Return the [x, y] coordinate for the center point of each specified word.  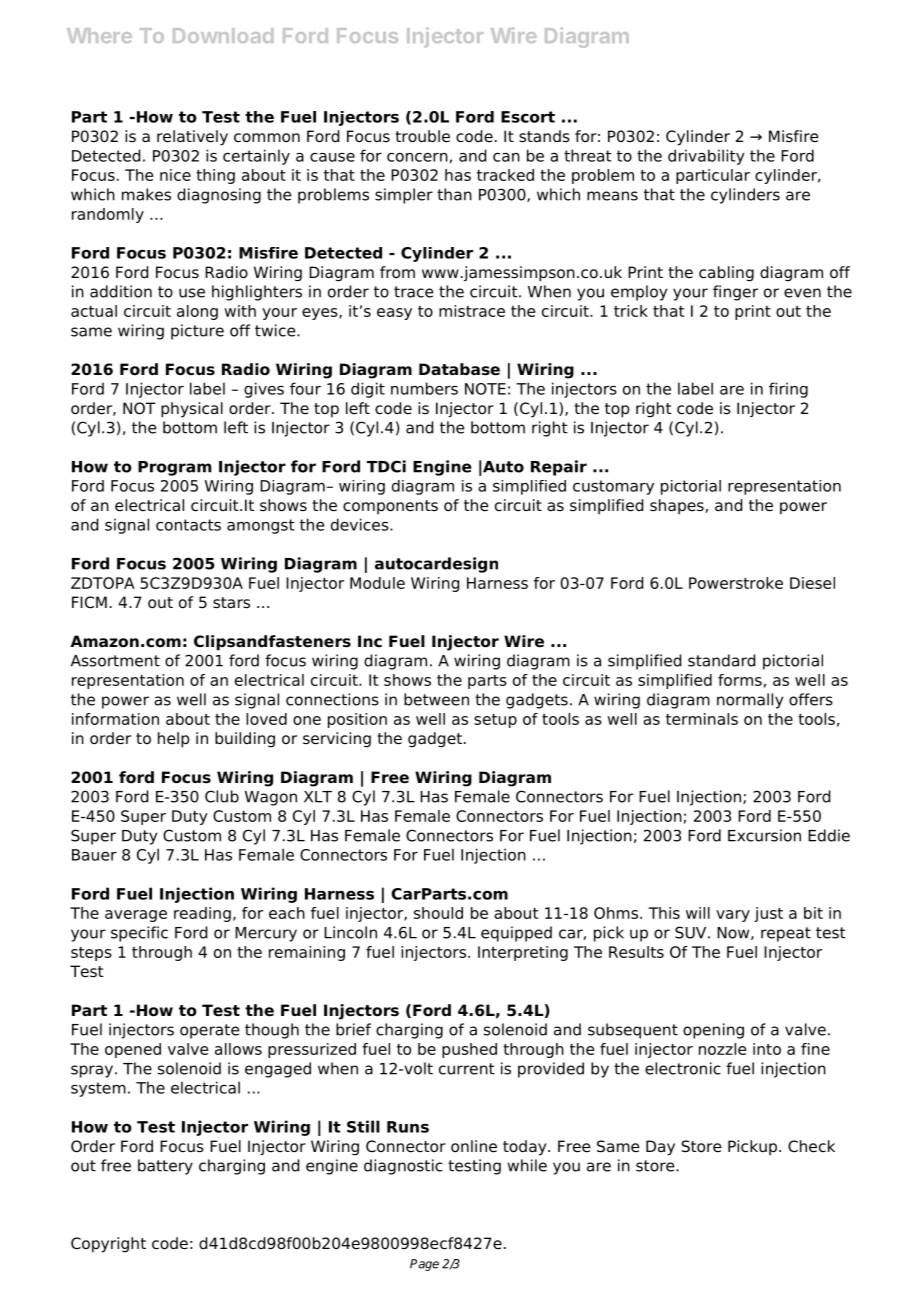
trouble [422, 136]
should [438, 913]
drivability [706, 157]
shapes [677, 506]
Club [222, 796]
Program [174, 468]
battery [165, 1167]
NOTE [485, 389]
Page [424, 1265]
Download [223, 35]
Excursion [764, 835]
